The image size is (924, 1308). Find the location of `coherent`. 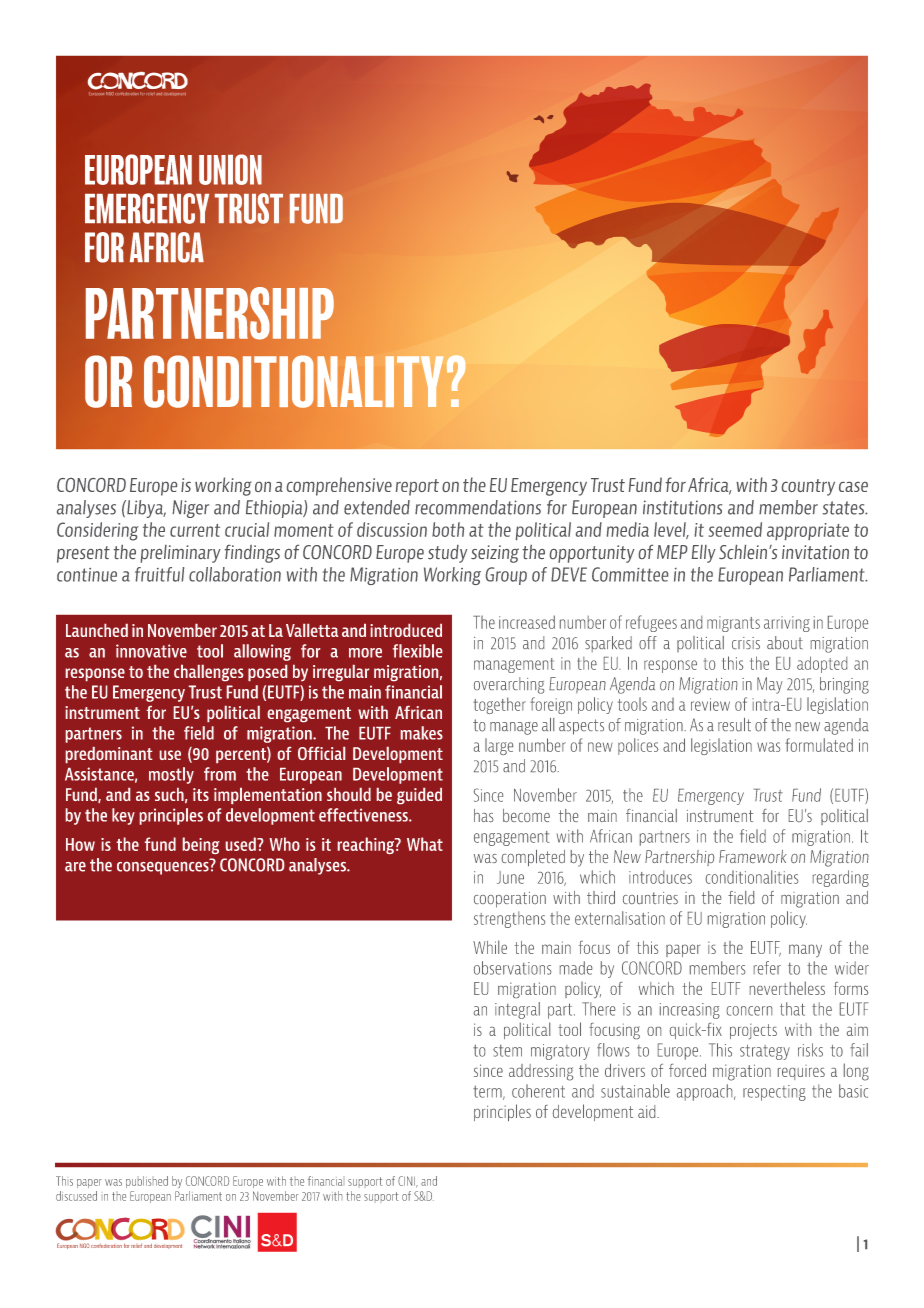

coherent is located at coordinates (538, 1091).
